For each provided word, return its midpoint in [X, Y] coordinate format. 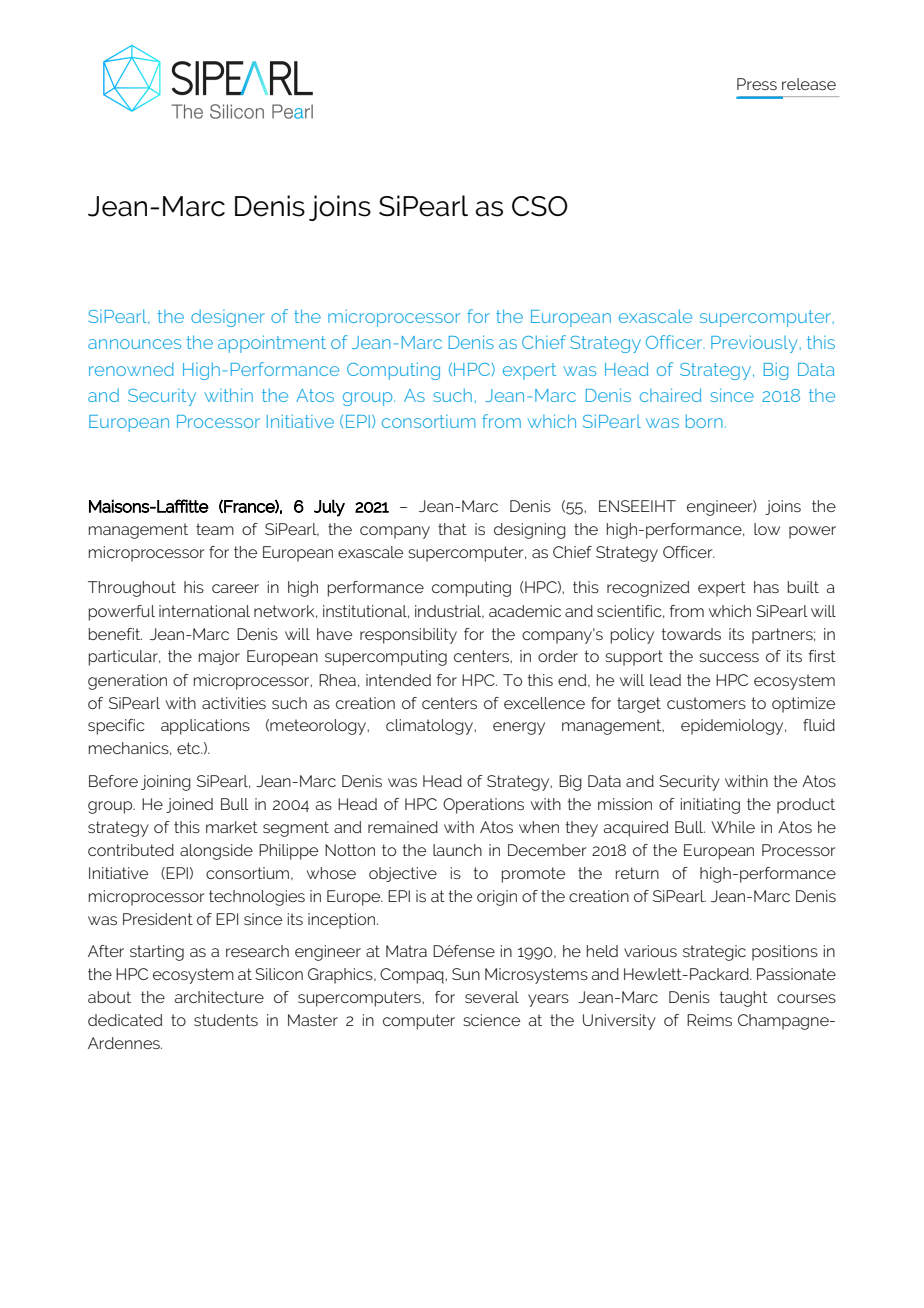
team [215, 529]
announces [134, 344]
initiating [710, 806]
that [452, 529]
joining [166, 783]
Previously [754, 344]
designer [228, 318]
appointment [272, 344]
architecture [219, 997]
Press [757, 84]
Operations [483, 806]
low [767, 529]
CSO [540, 206]
